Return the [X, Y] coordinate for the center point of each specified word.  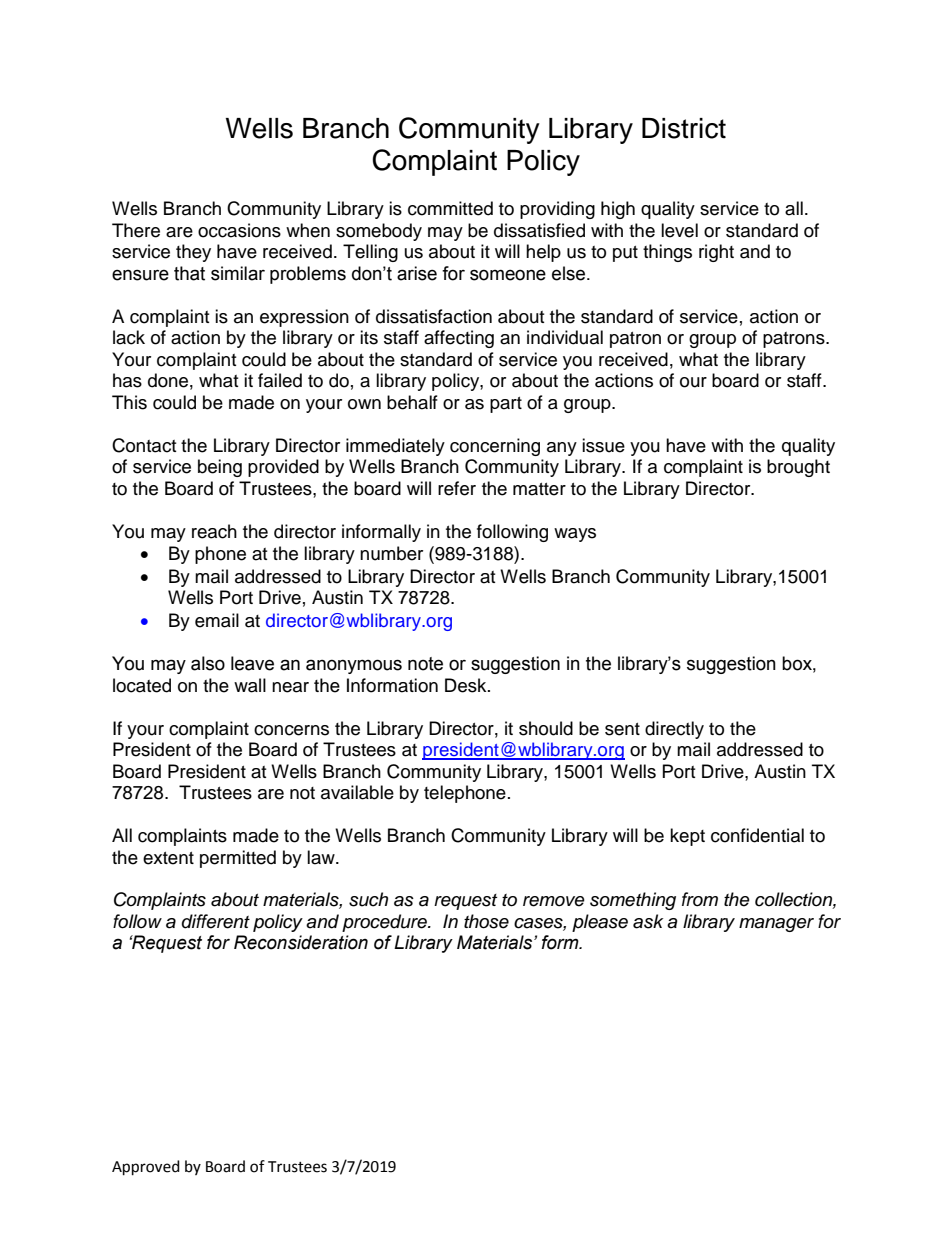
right [716, 253]
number [391, 553]
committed [450, 208]
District [684, 128]
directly [674, 730]
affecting [459, 339]
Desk [467, 685]
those [486, 921]
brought [798, 468]
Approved [146, 1168]
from [700, 899]
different [216, 921]
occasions [239, 230]
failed [280, 380]
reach [214, 531]
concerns [291, 730]
